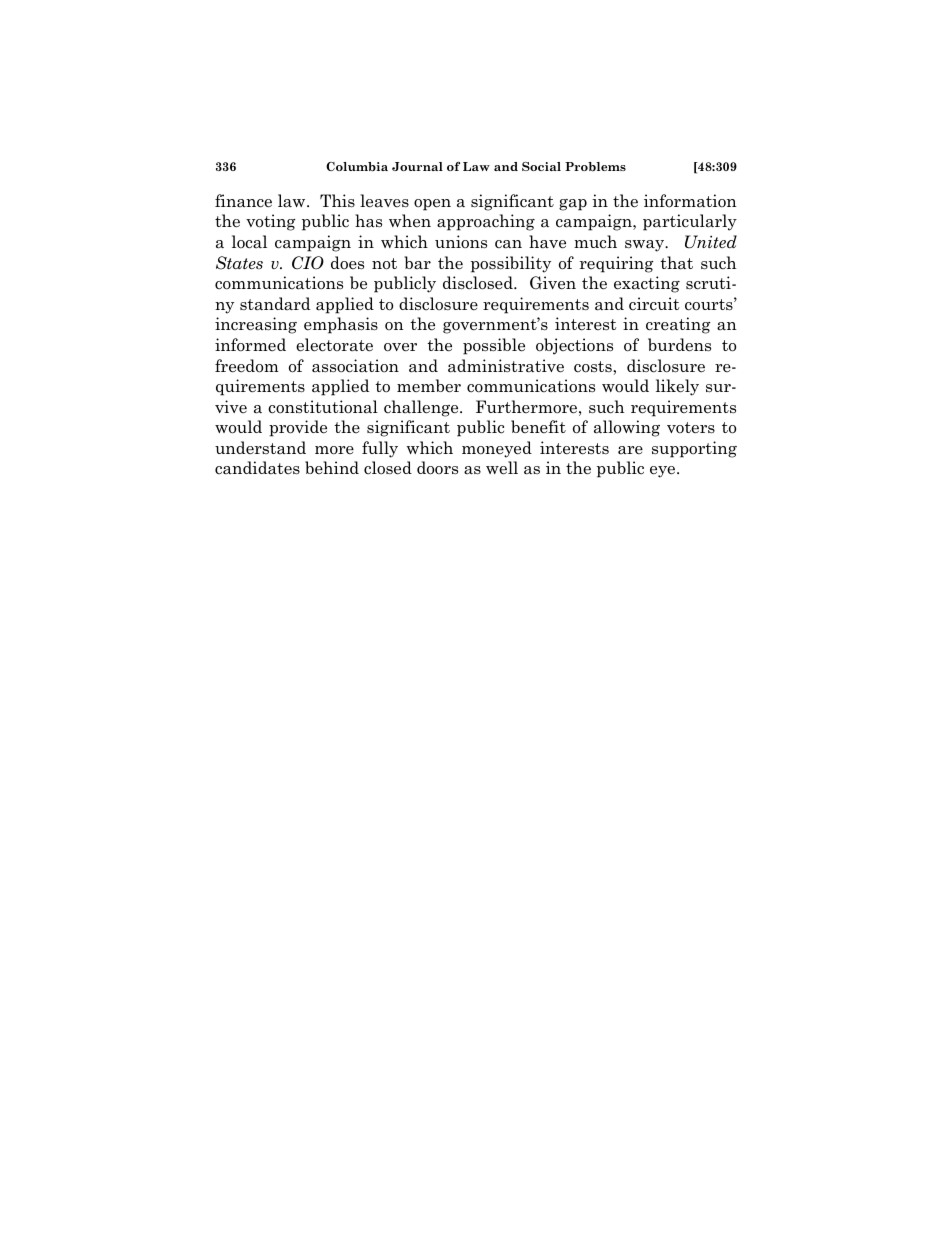 The height and width of the document is (1233, 952). Describe the element at coordinates (323, 407) in the document. I see `constitutional` at that location.
